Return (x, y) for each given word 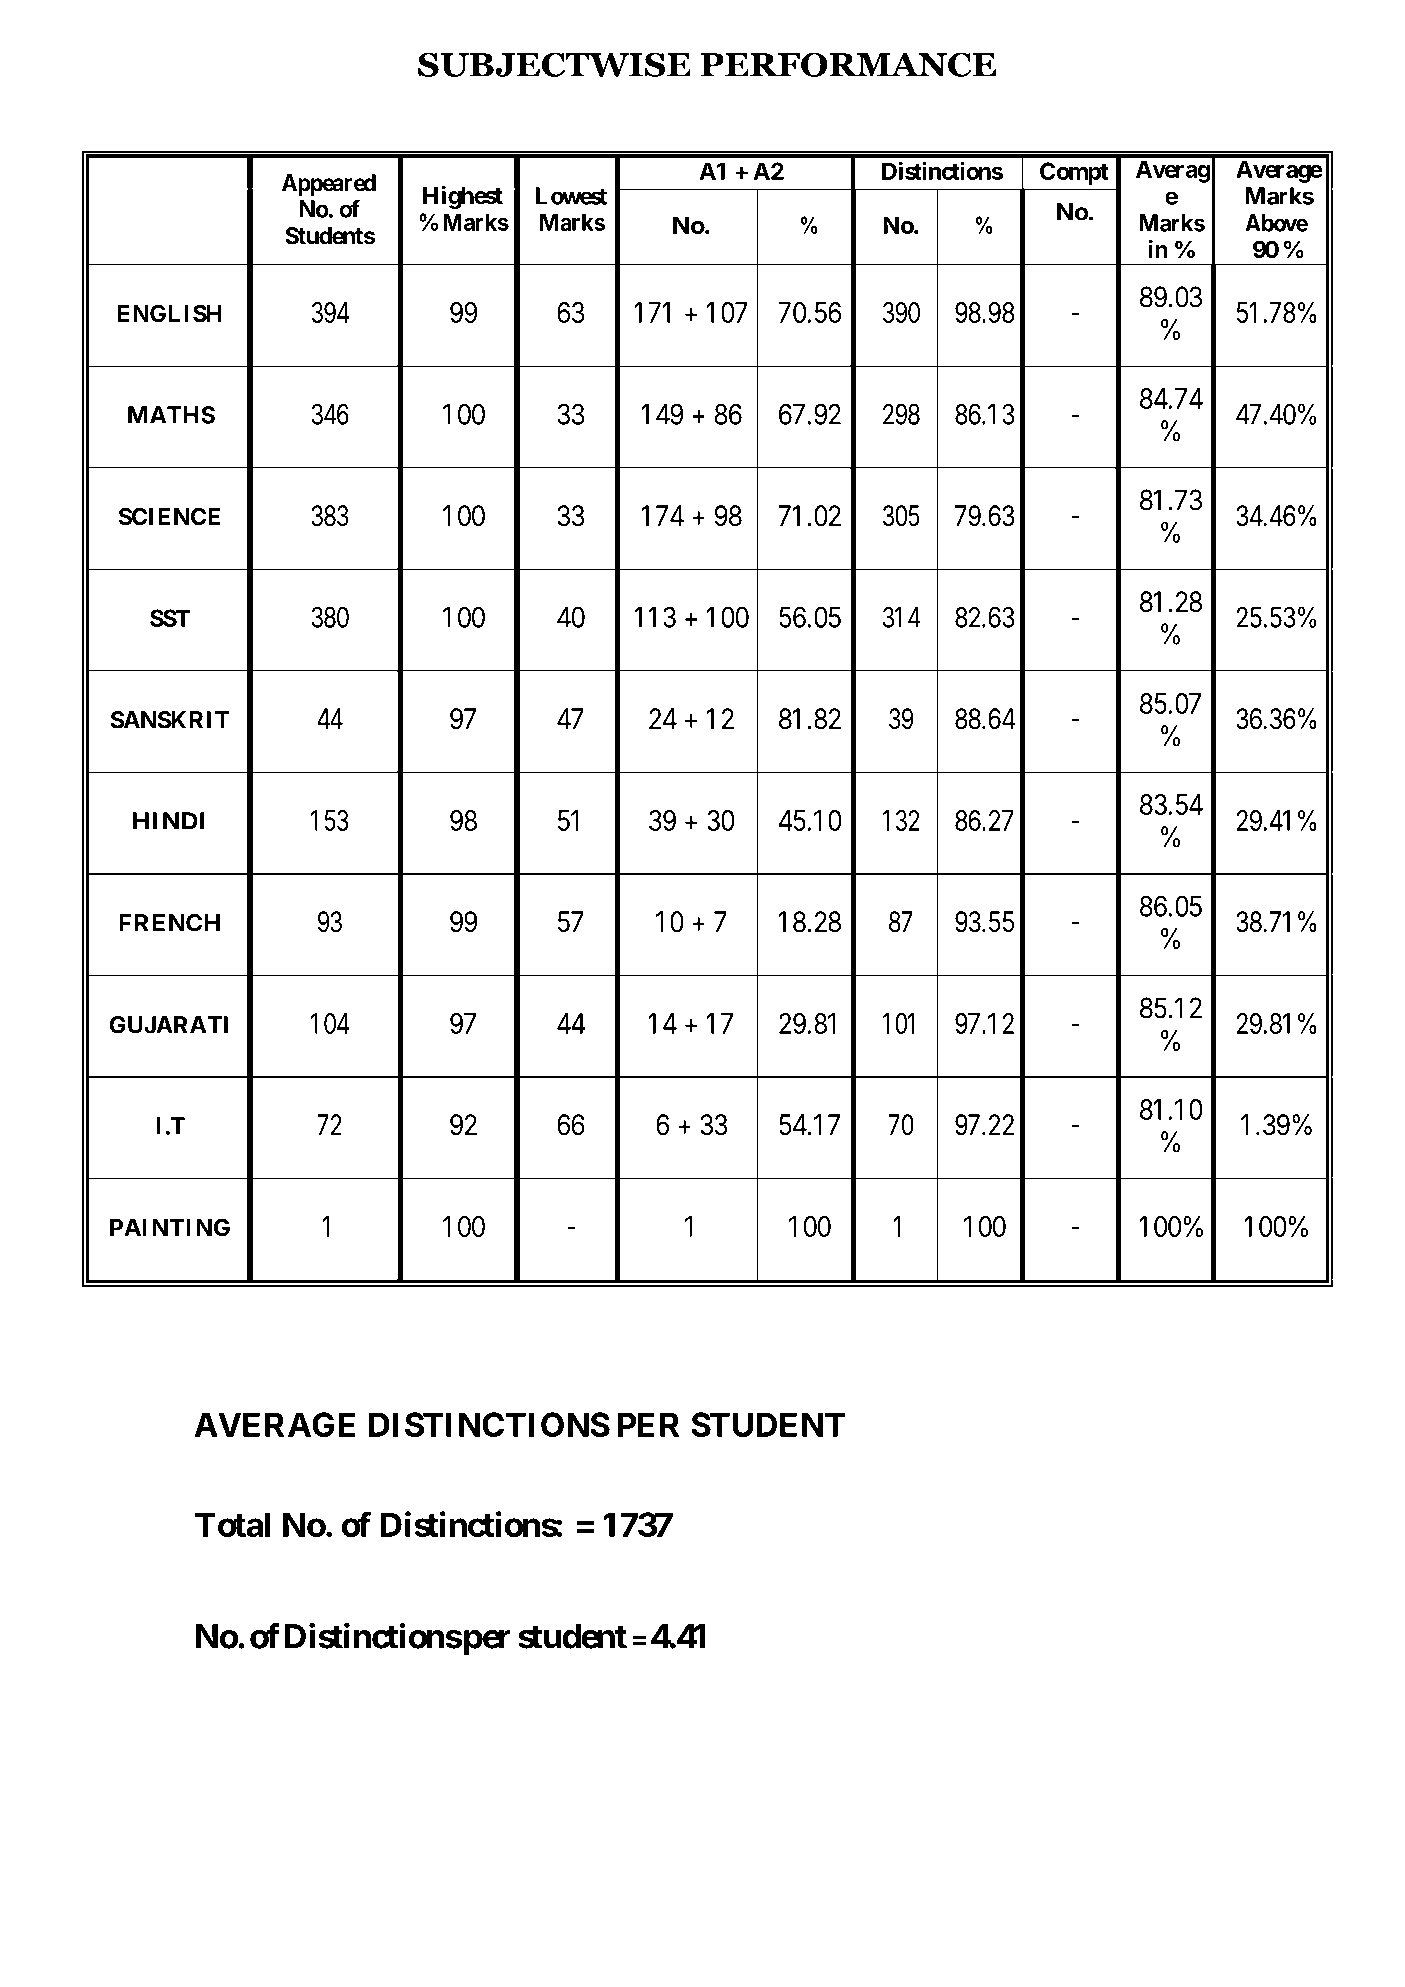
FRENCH (169, 923)
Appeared (329, 185)
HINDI (169, 821)
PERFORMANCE (848, 64)
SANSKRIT (170, 720)
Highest (463, 197)
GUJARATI (169, 1025)
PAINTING (170, 1227)
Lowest (571, 196)
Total (232, 1524)
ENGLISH (169, 313)
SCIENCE (169, 516)
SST (170, 618)
